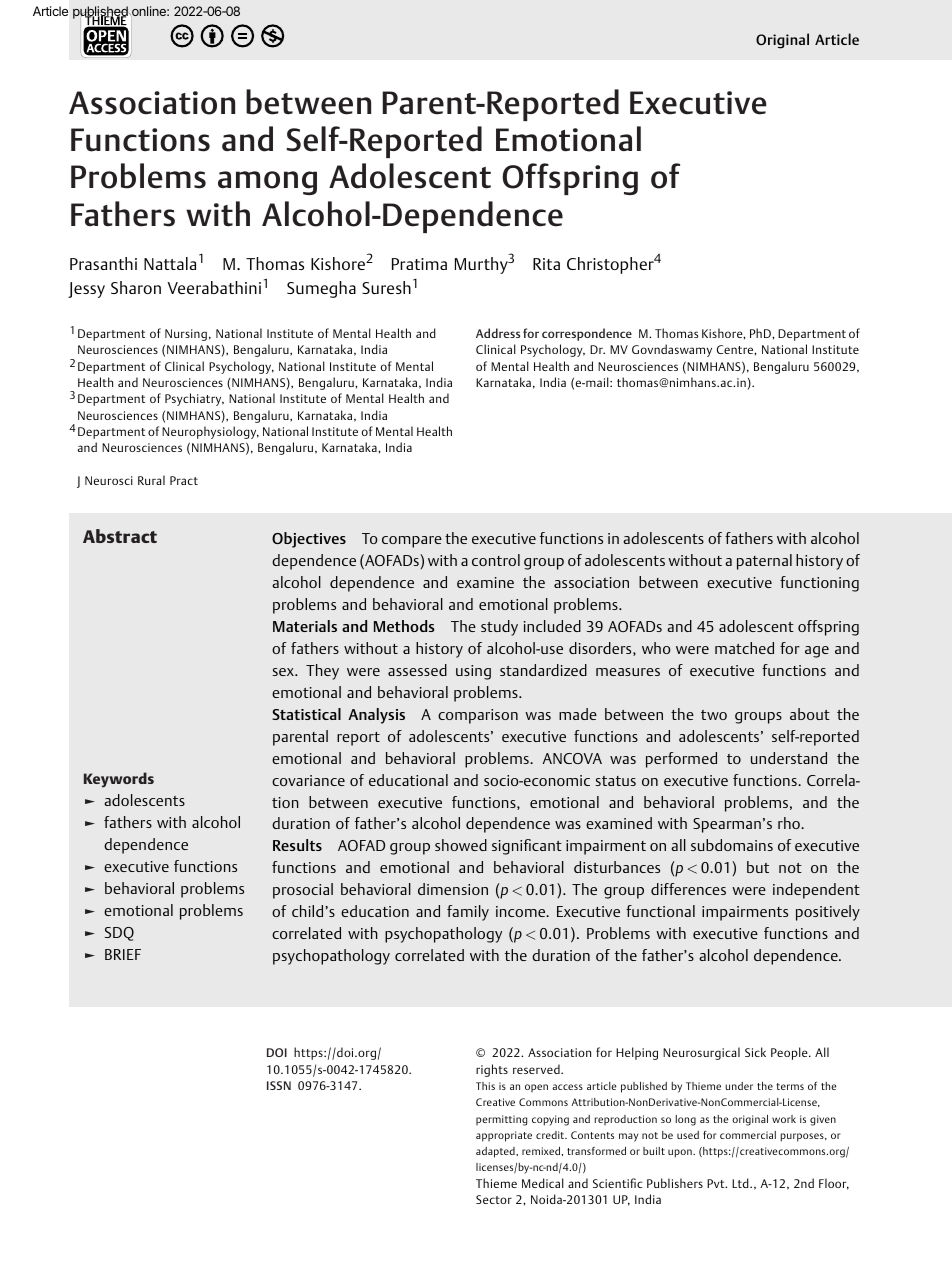 This screenshot has width=952, height=1275. I want to click on among, so click(267, 183).
